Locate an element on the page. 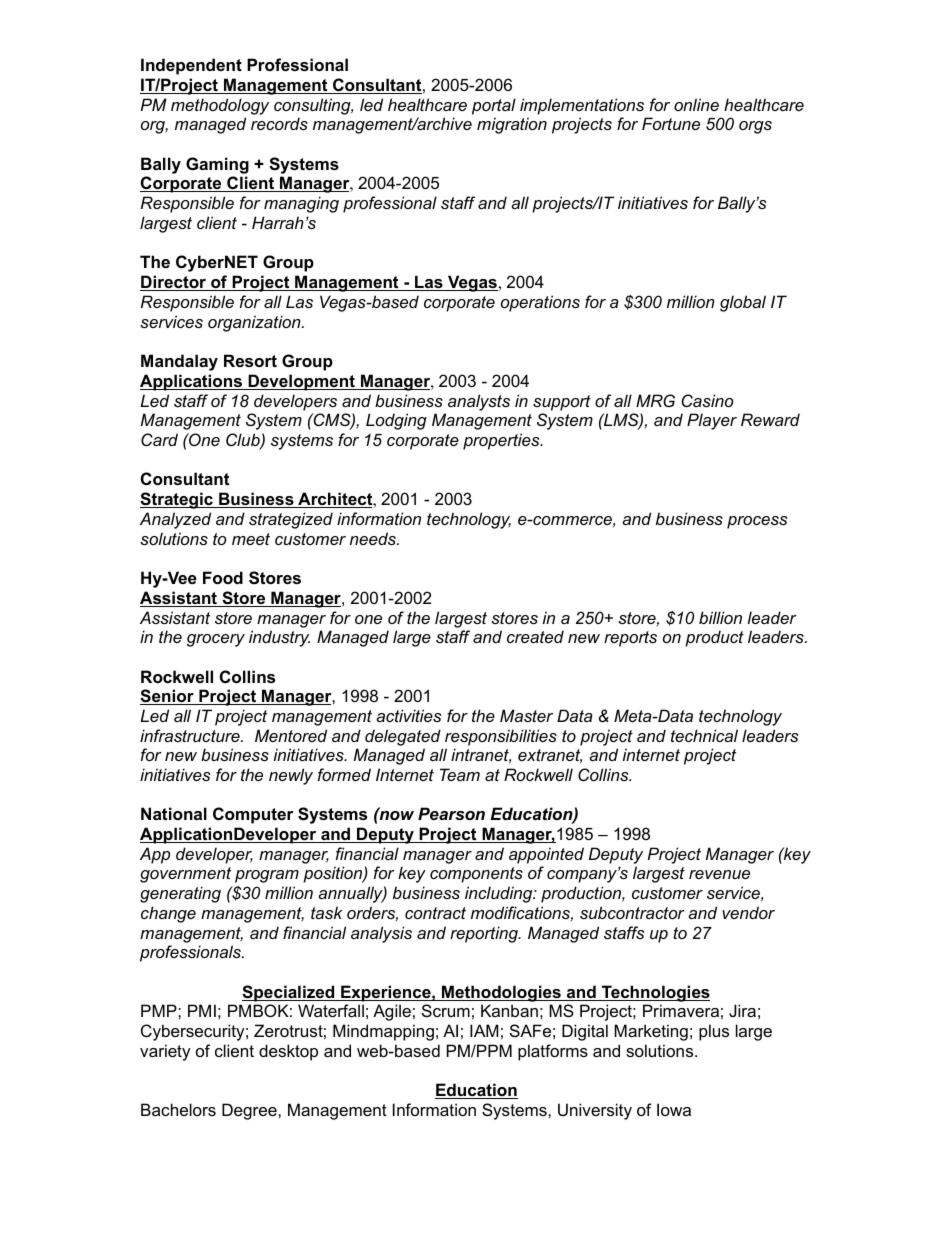 This image has height=1233, width=952. Iowa is located at coordinates (674, 1109).
